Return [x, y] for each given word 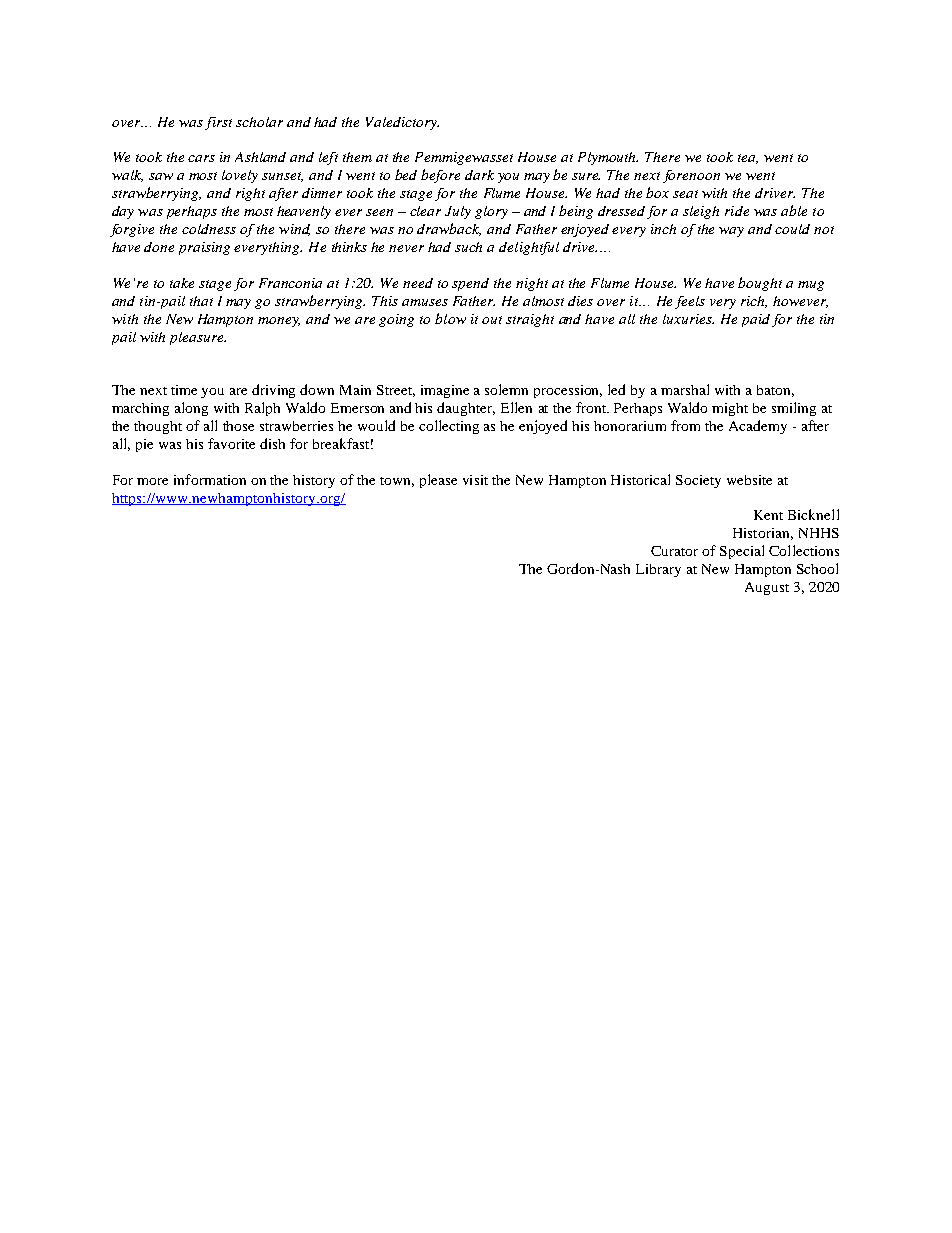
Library [658, 570]
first [218, 123]
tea [748, 159]
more [152, 481]
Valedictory [402, 123]
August [767, 588]
